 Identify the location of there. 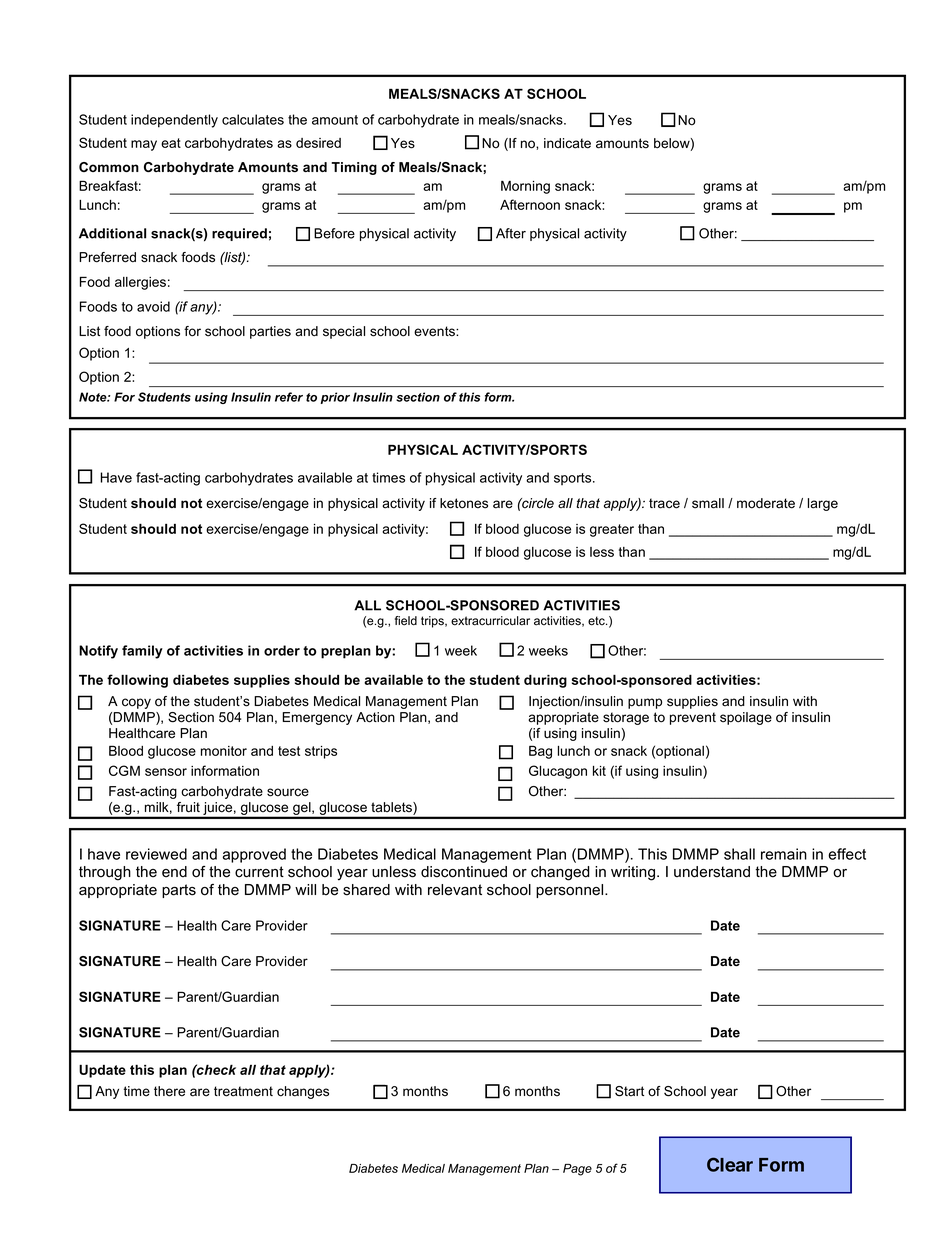
(169, 1091).
